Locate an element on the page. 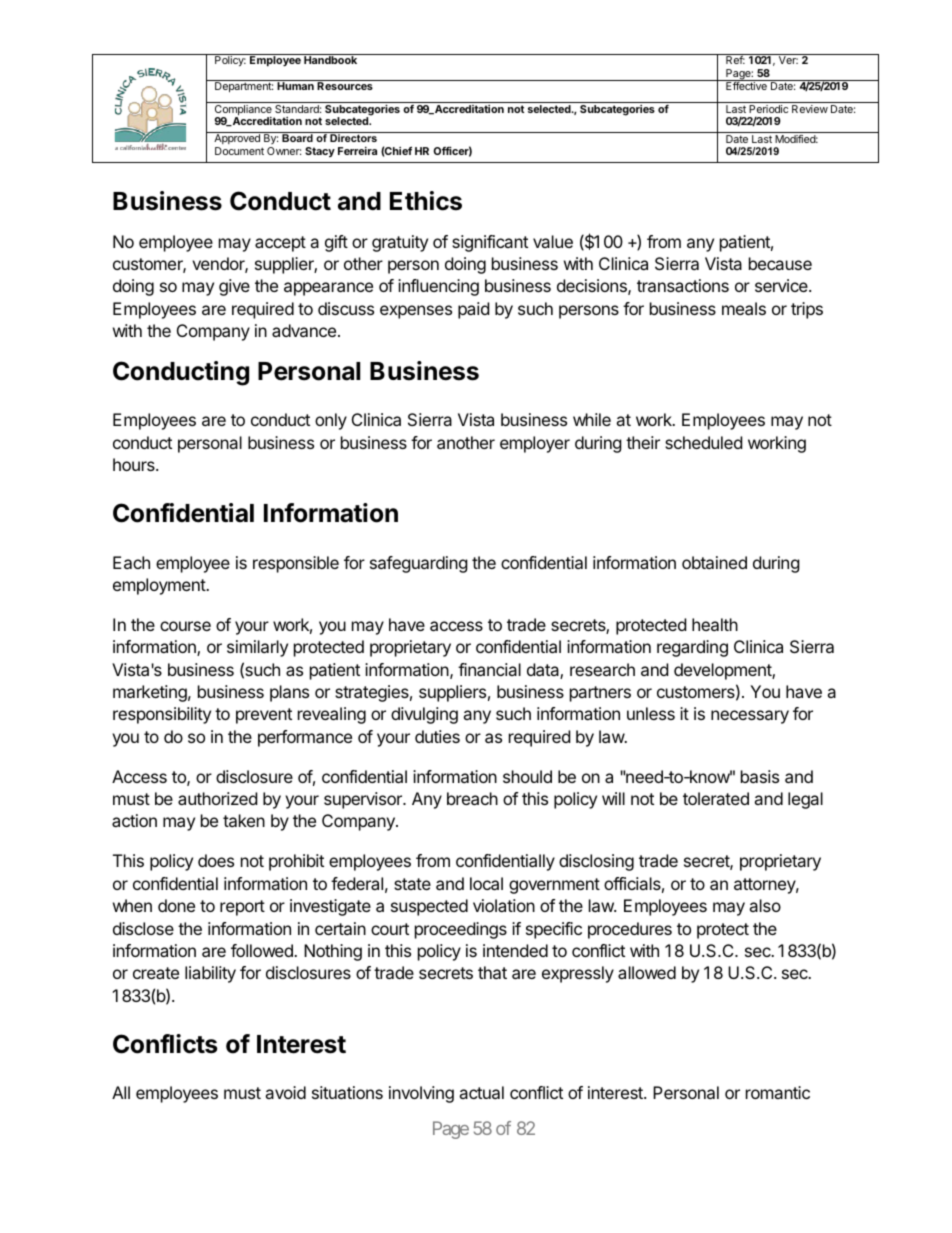 This page has height=1233, width=952. meals is located at coordinates (744, 308).
